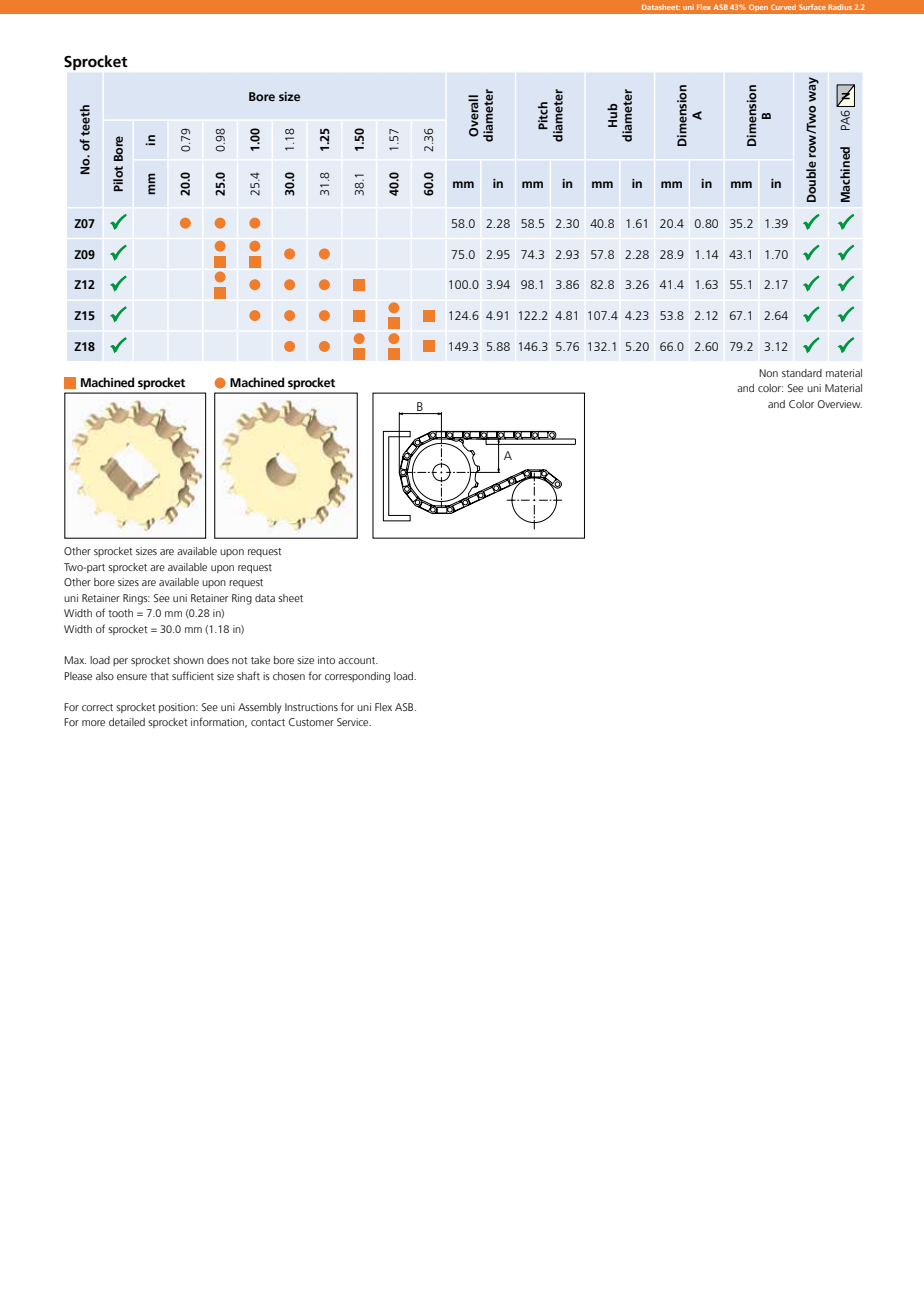 This page has height=1308, width=924. What do you see at coordinates (120, 613) in the page?
I see `tooth` at bounding box center [120, 613].
